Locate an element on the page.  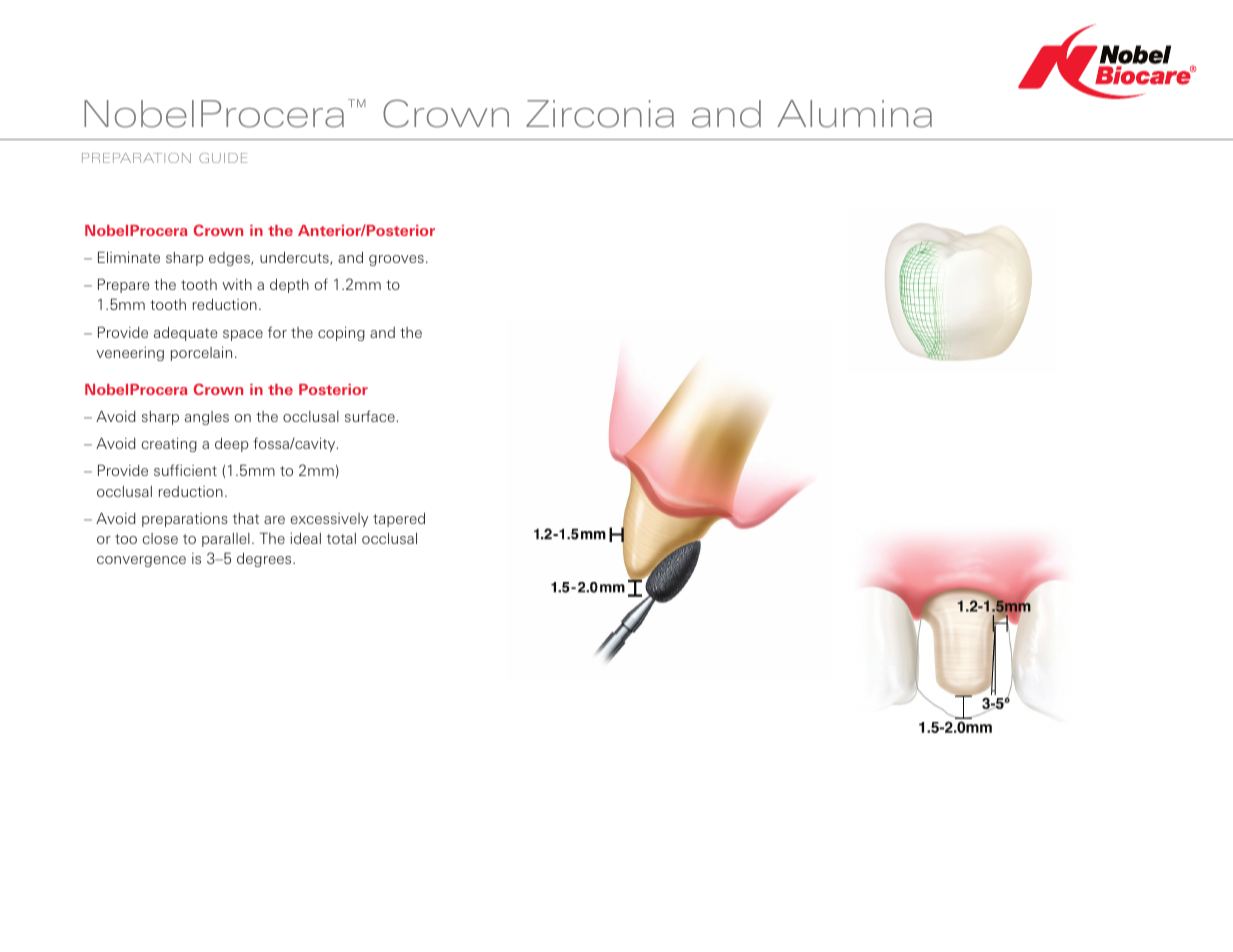
edges is located at coordinates (230, 259).
